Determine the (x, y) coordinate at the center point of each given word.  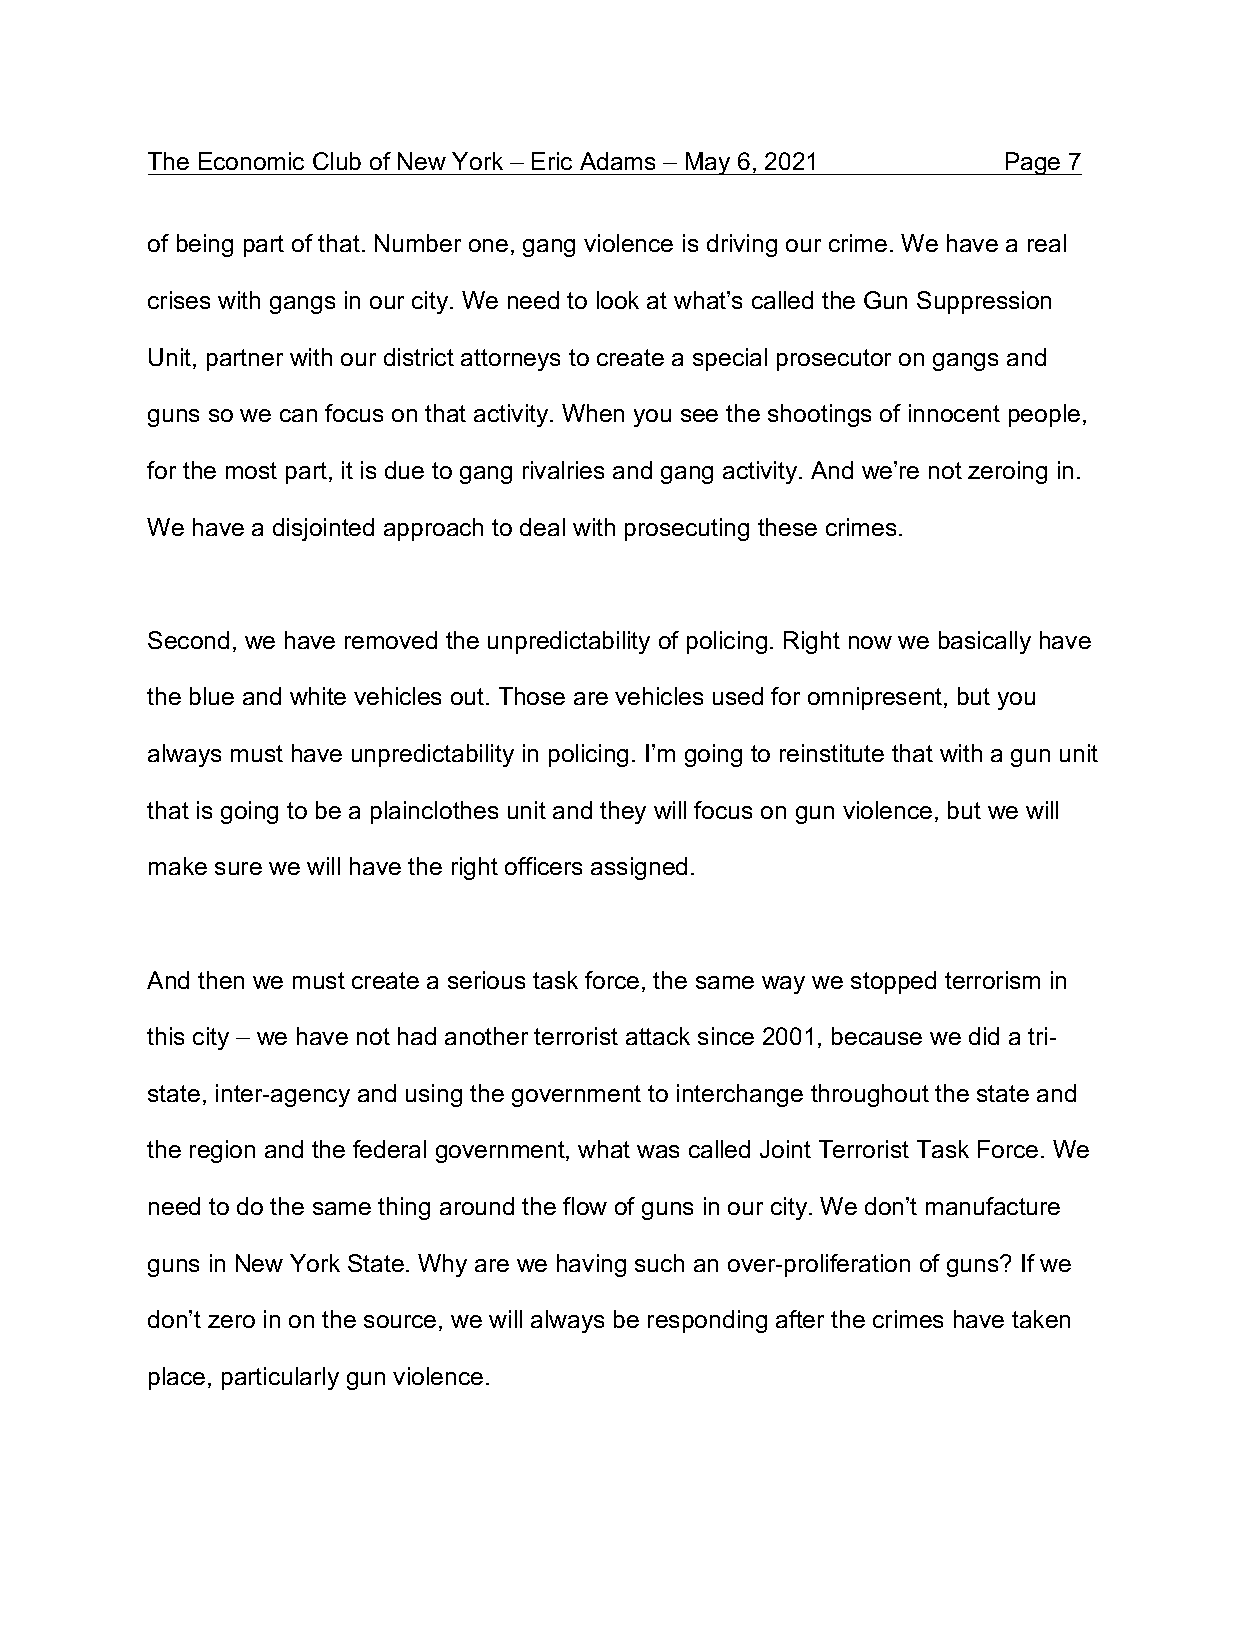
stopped (893, 982)
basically (985, 642)
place (177, 1378)
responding (707, 1321)
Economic (251, 161)
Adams (617, 161)
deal (542, 527)
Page (1033, 163)
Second (188, 640)
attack (658, 1036)
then (221, 980)
